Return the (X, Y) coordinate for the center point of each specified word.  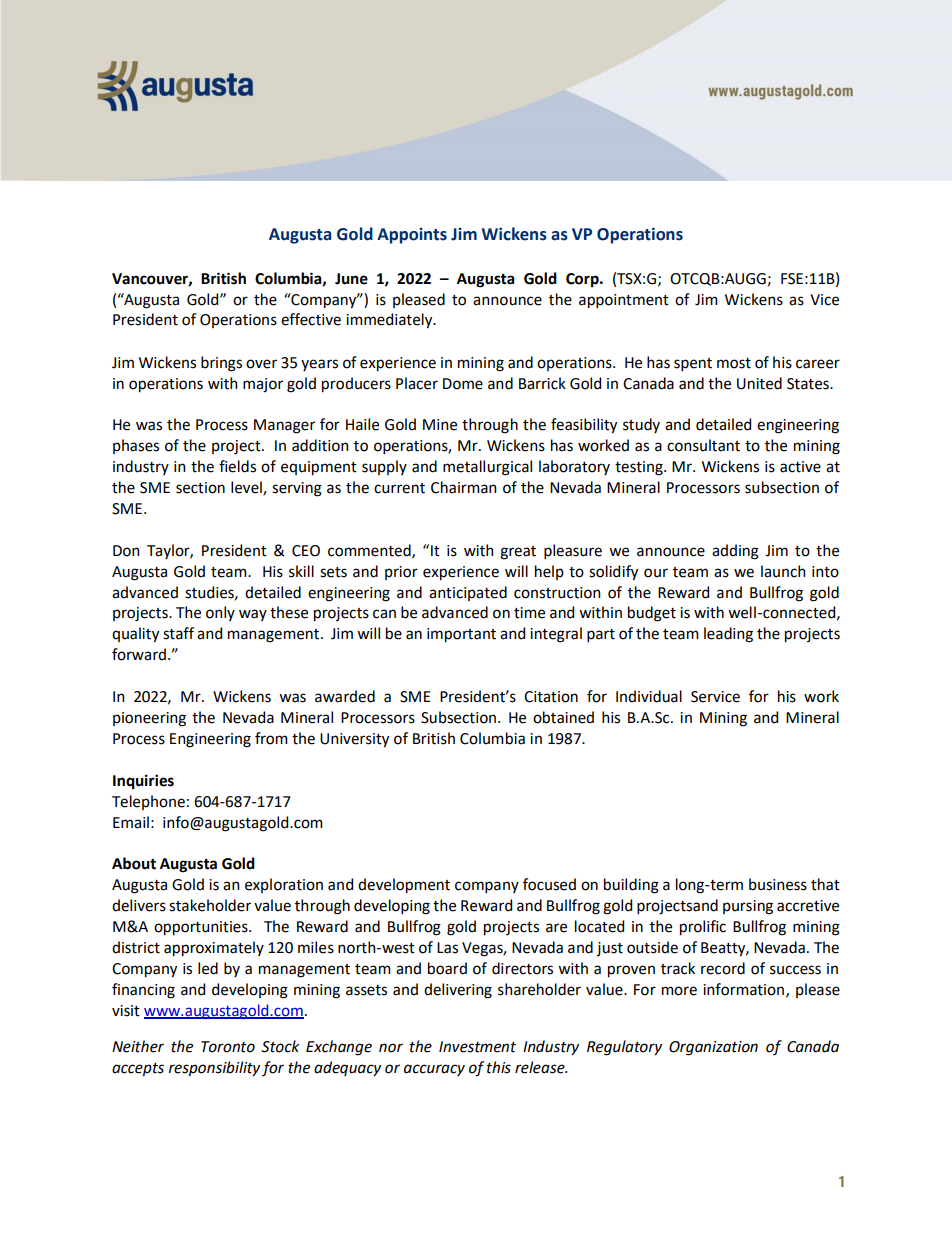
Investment (477, 1047)
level (247, 488)
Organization (713, 1048)
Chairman (464, 487)
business (778, 884)
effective (311, 319)
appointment (624, 301)
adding (735, 552)
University (354, 740)
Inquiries (143, 781)
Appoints (412, 236)
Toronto (228, 1047)
